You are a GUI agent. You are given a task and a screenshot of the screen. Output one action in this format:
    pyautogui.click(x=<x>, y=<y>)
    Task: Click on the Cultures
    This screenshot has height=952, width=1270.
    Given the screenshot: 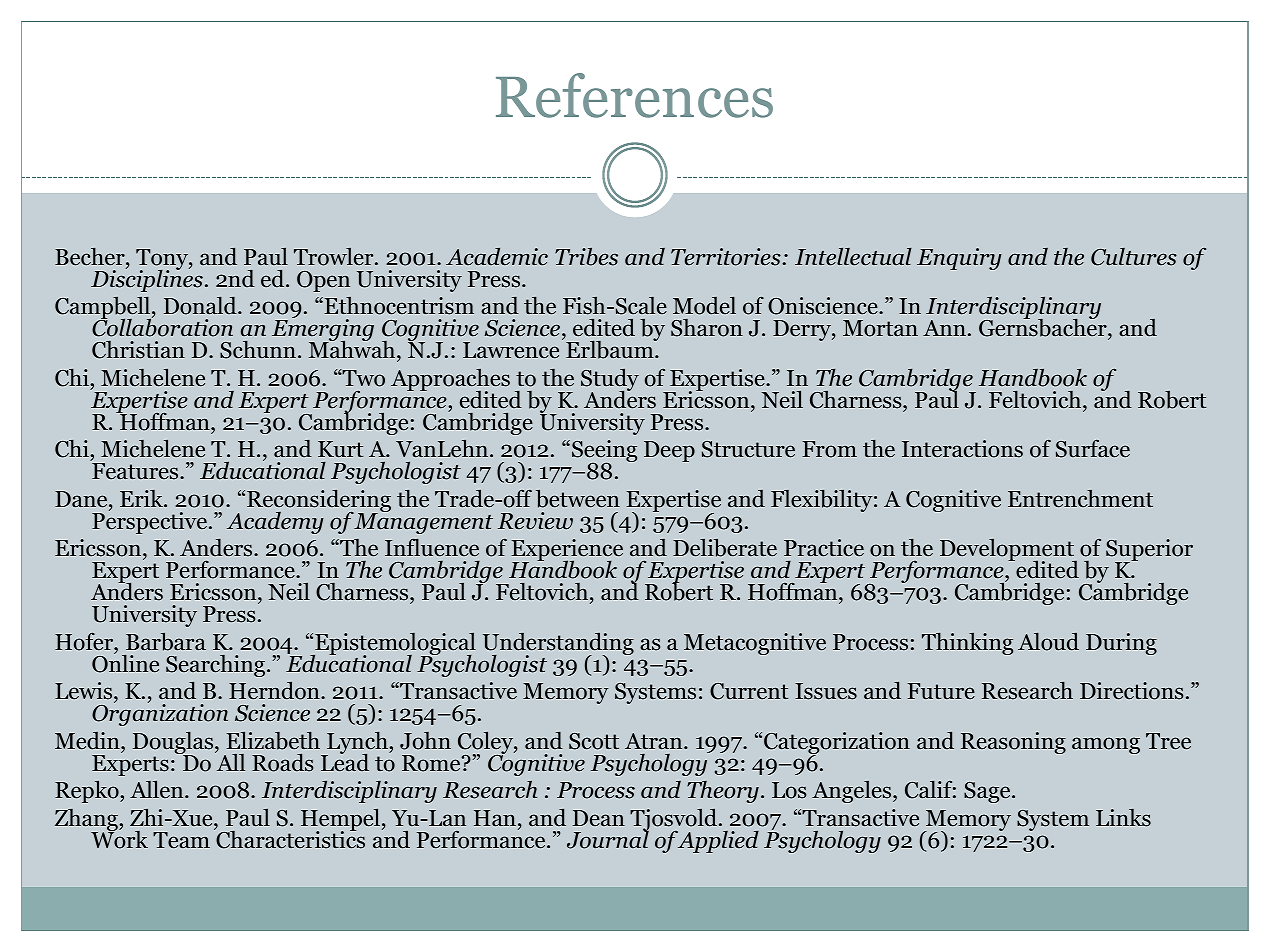 What is the action you would take?
    pyautogui.click(x=1134, y=257)
